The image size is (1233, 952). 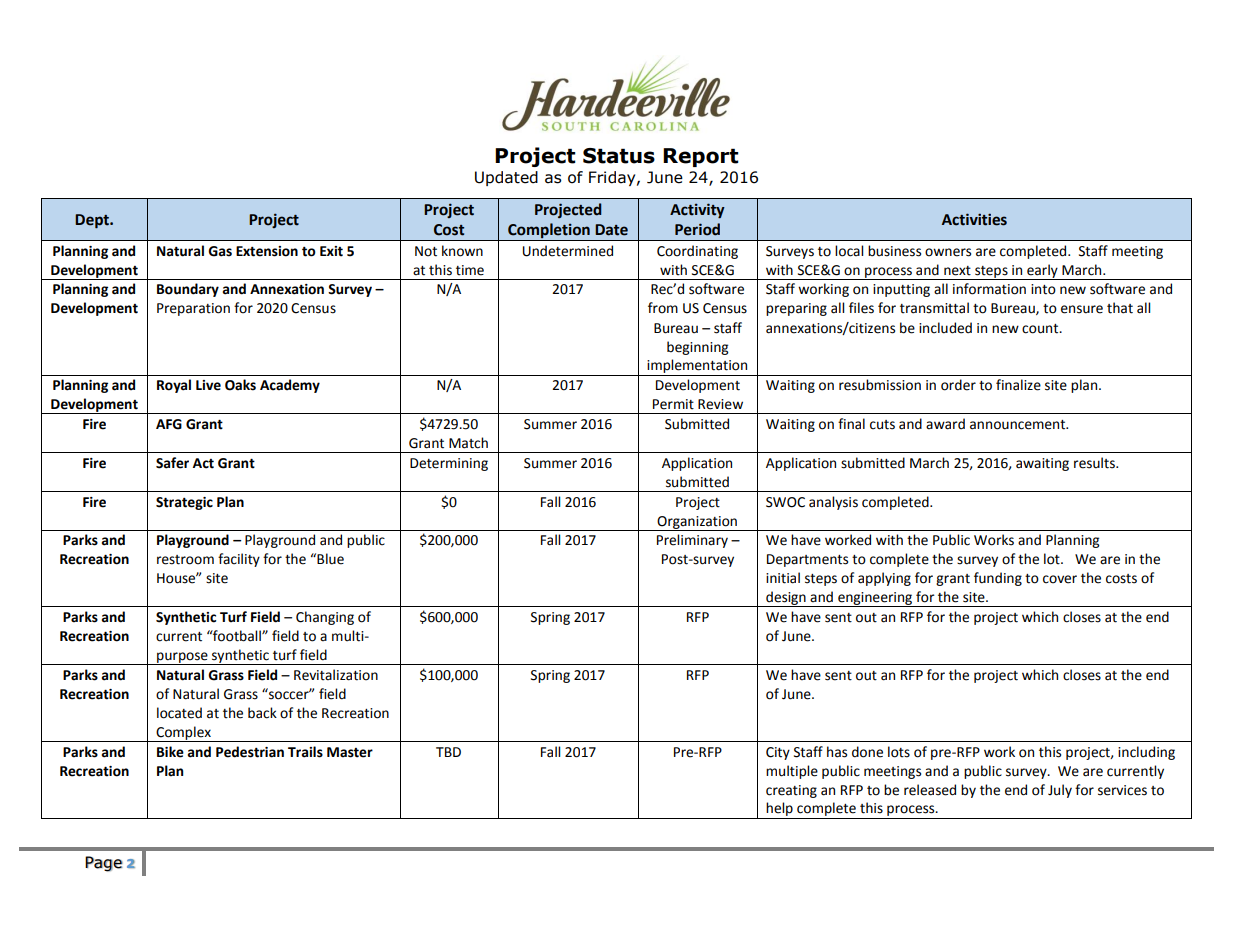 I want to click on results, so click(x=1095, y=463).
